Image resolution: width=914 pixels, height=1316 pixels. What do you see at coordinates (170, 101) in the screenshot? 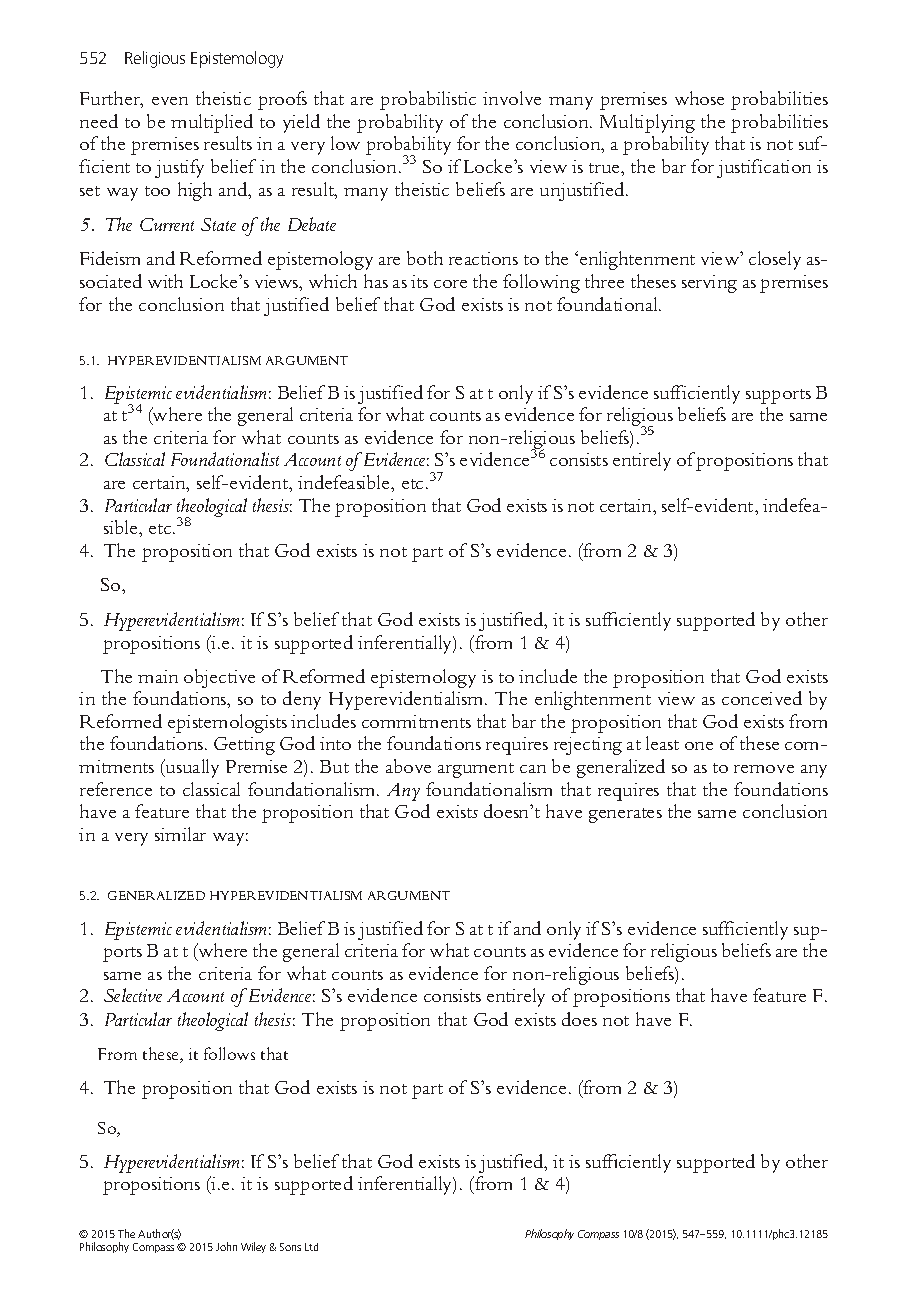
I see `even` at bounding box center [170, 101].
